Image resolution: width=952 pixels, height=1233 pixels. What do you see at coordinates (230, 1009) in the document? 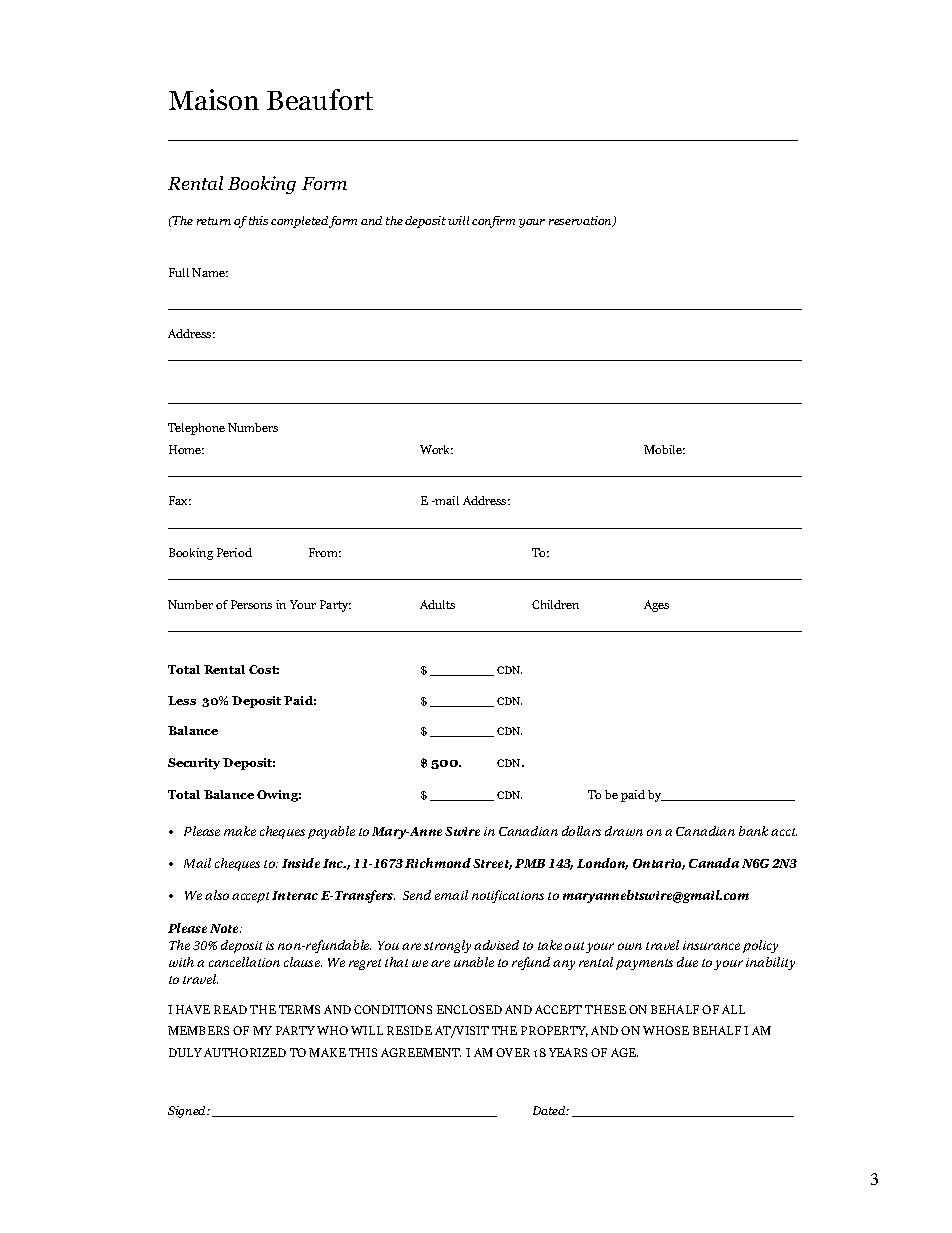
I see `READ` at bounding box center [230, 1009].
